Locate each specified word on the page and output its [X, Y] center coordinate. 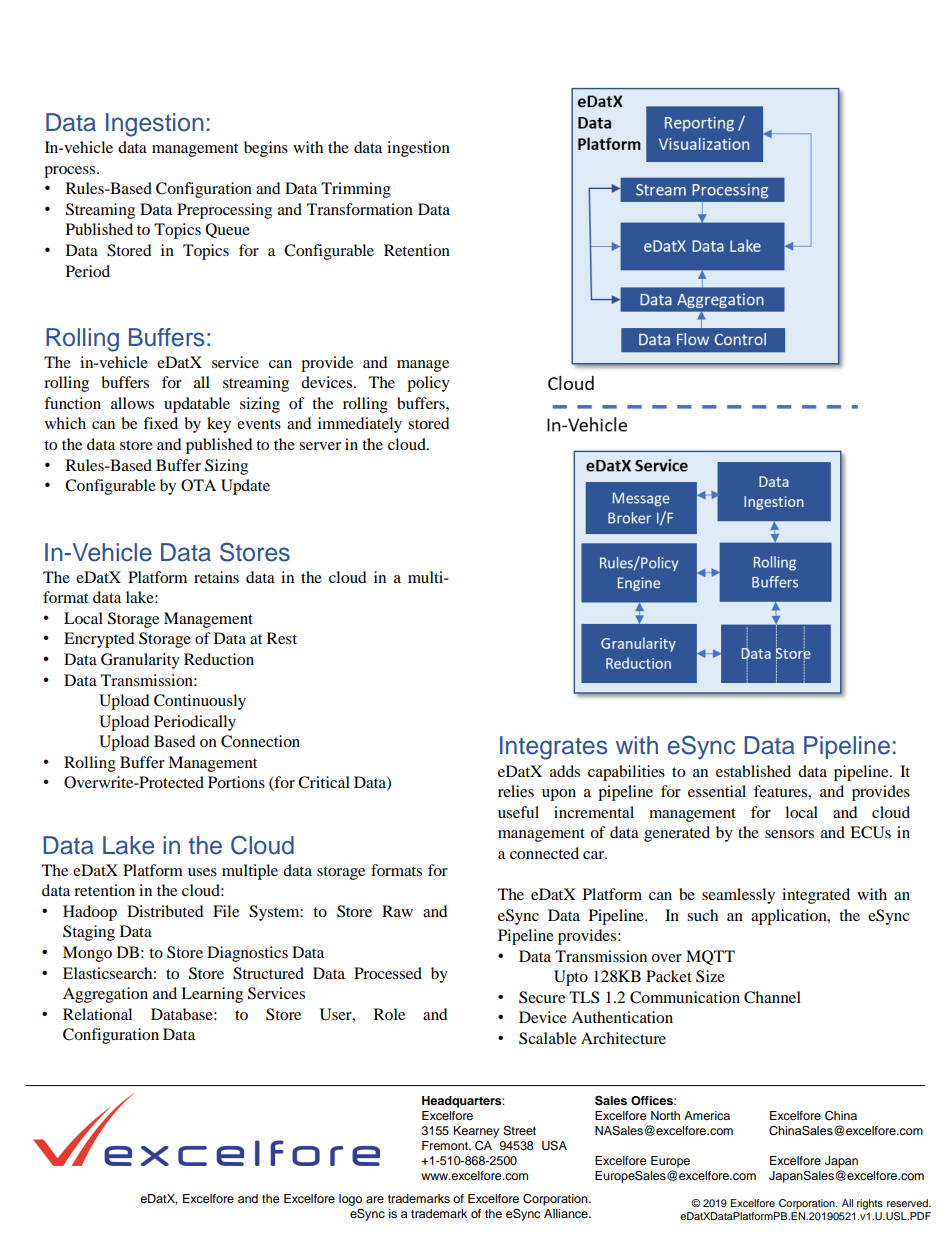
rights [870, 1204]
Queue [227, 230]
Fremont [446, 1145]
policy [428, 384]
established [753, 771]
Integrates [553, 748]
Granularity [140, 661]
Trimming [356, 190]
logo [350, 1200]
